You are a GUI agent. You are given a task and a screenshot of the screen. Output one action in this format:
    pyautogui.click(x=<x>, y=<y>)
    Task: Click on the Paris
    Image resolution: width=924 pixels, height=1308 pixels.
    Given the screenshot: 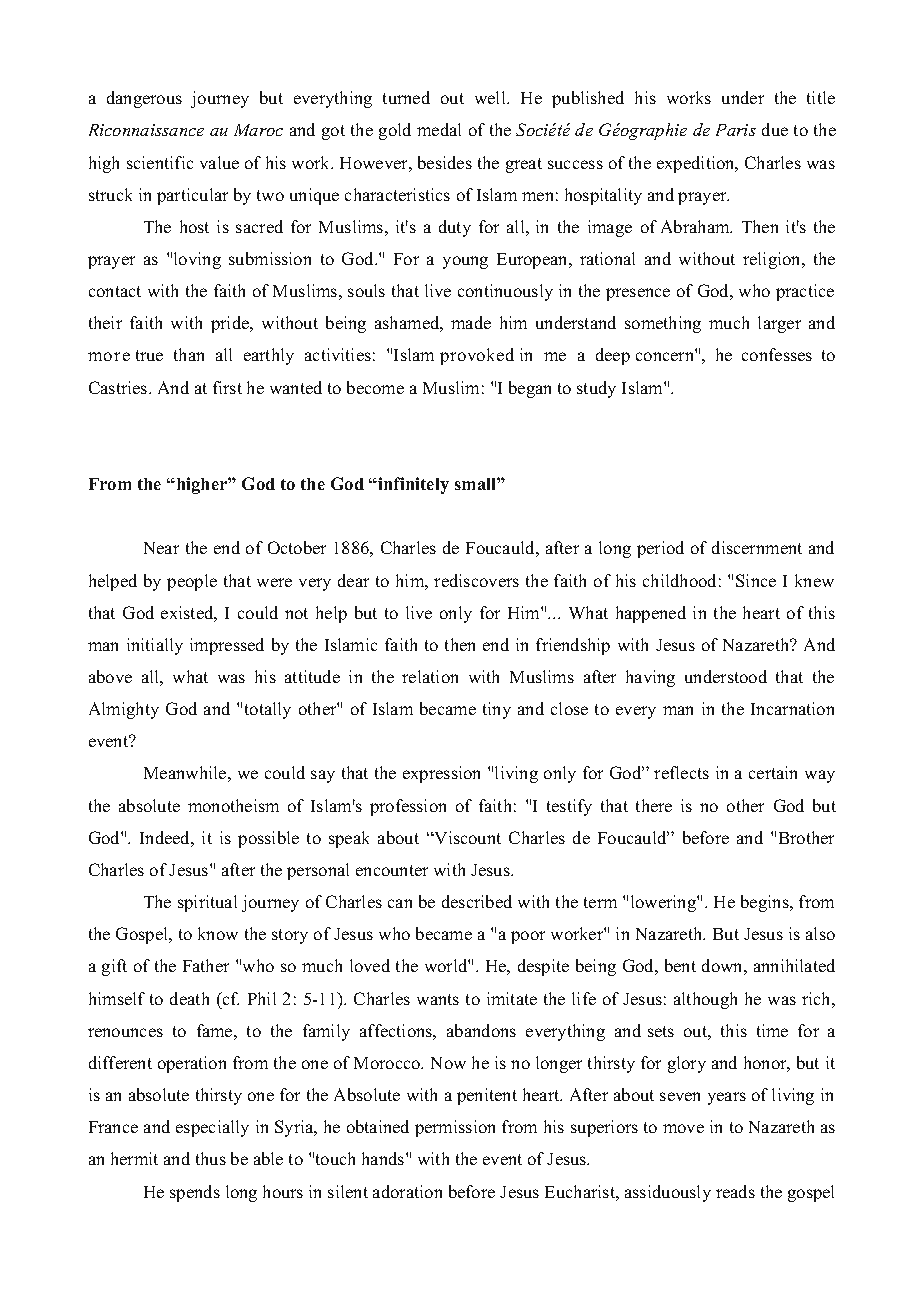 What is the action you would take?
    pyautogui.click(x=736, y=130)
